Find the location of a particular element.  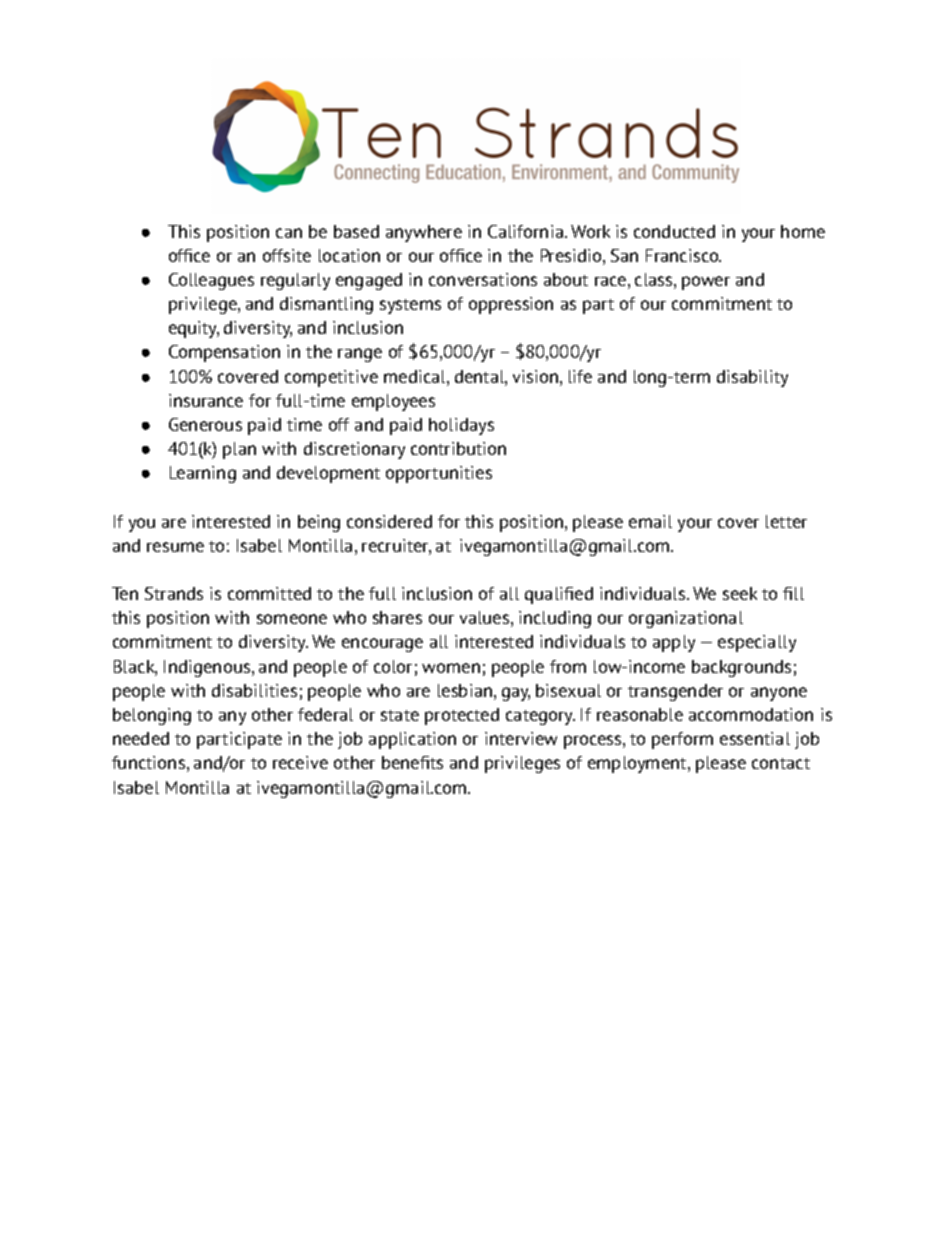

Strands is located at coordinates (174, 593).
